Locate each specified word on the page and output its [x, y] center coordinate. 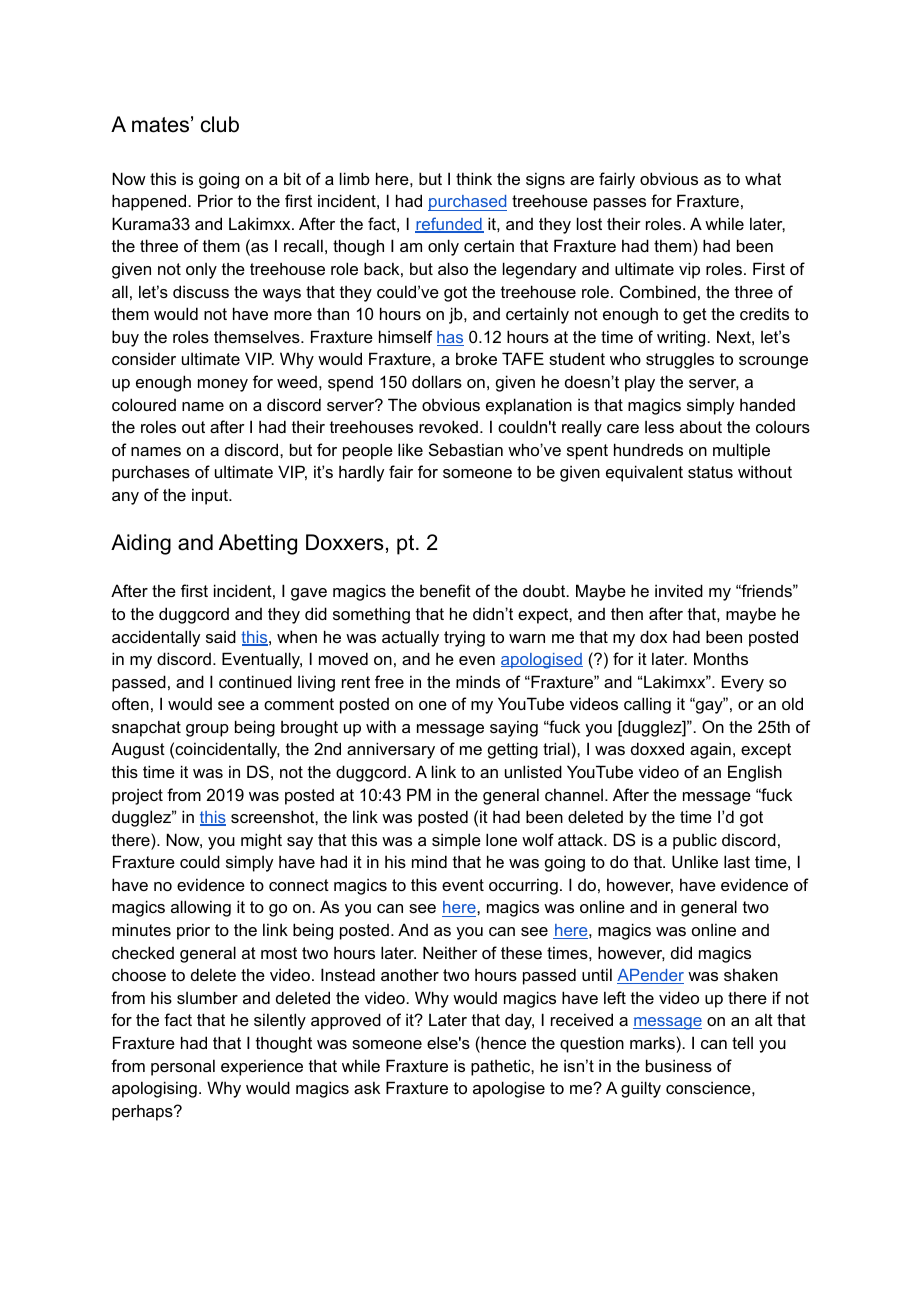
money [223, 385]
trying [464, 638]
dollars [437, 381]
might [261, 841]
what [763, 178]
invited [679, 590]
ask [367, 1087]
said [221, 636]
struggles [680, 360]
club [220, 124]
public [695, 841]
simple [456, 841]
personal [183, 1067]
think [474, 178]
